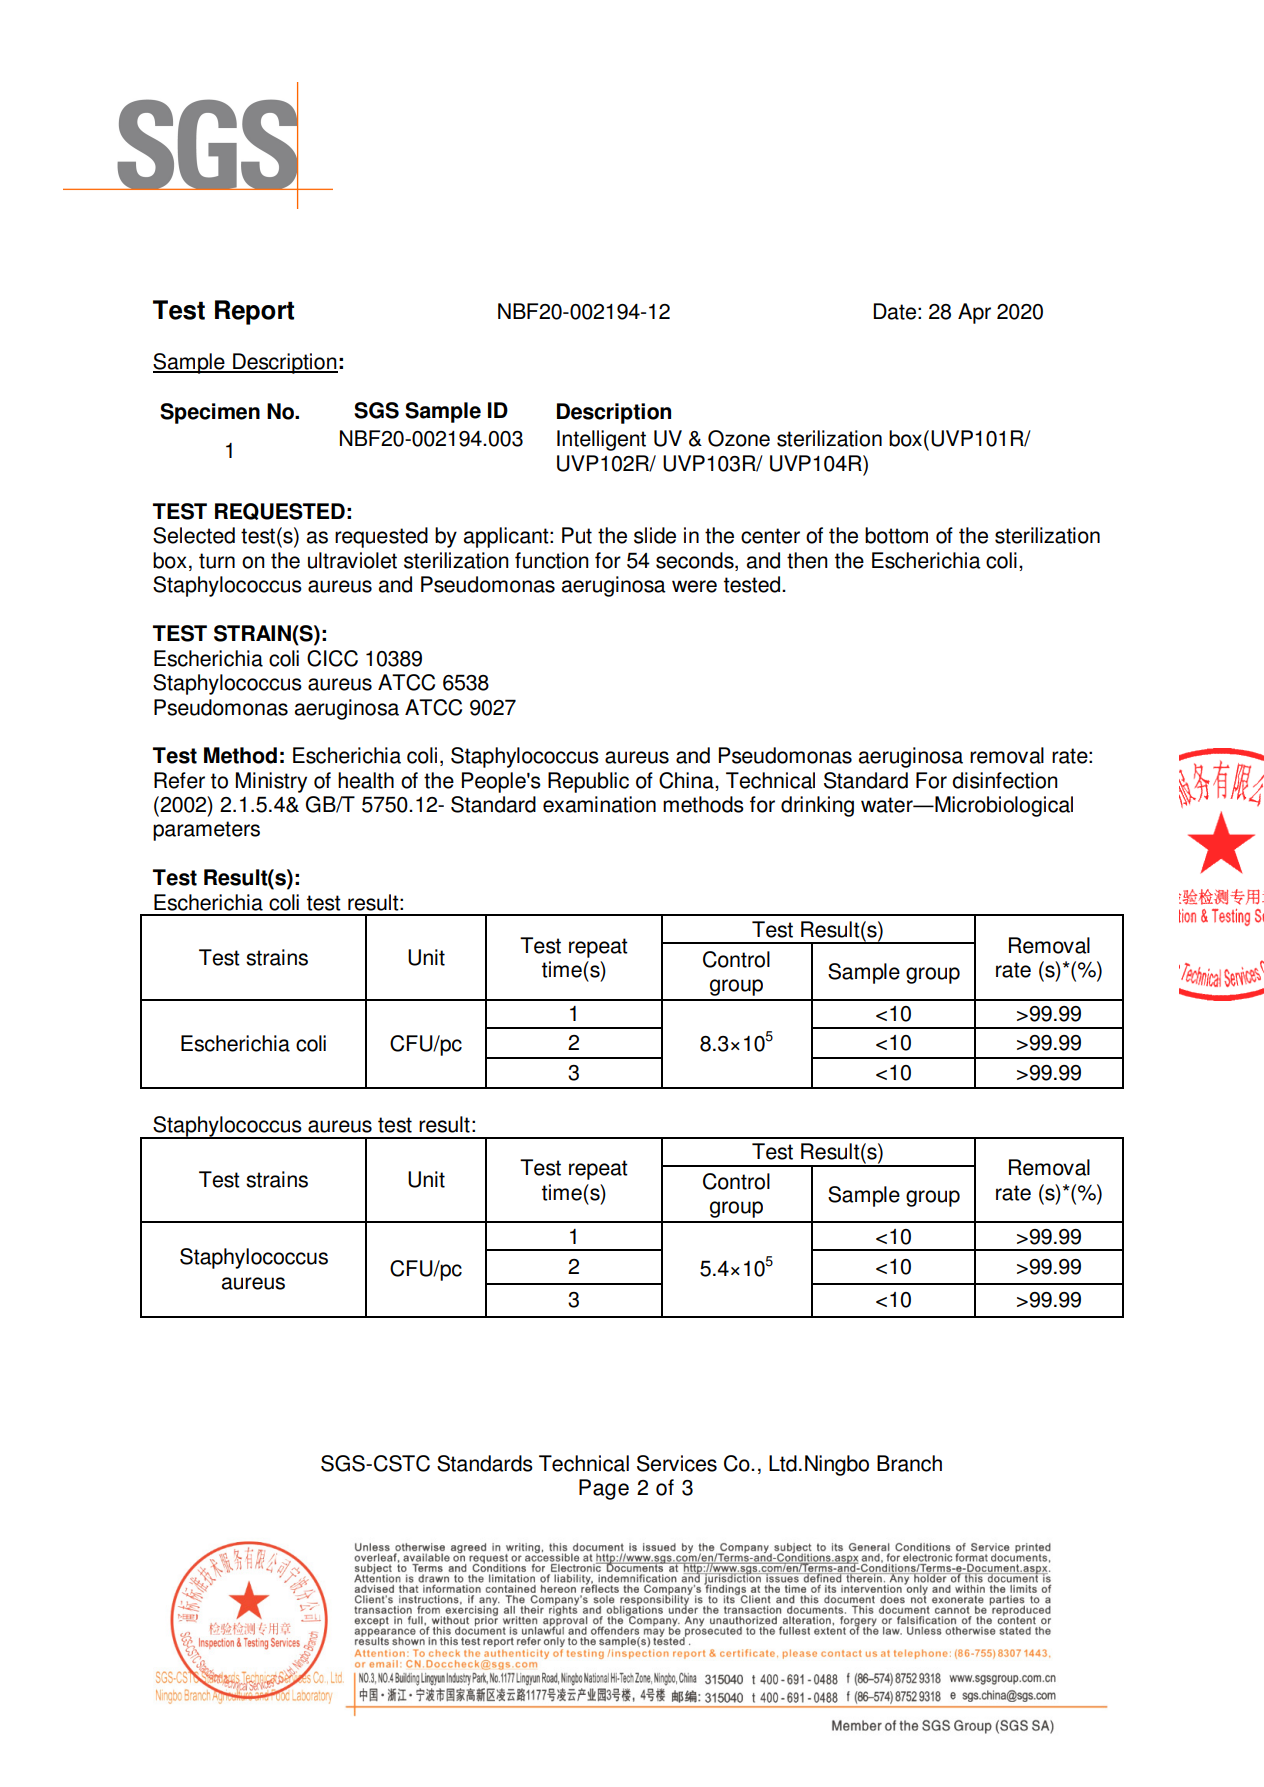 This screenshot has width=1264, height=1787. What do you see at coordinates (677, 1463) in the screenshot?
I see `Services` at bounding box center [677, 1463].
